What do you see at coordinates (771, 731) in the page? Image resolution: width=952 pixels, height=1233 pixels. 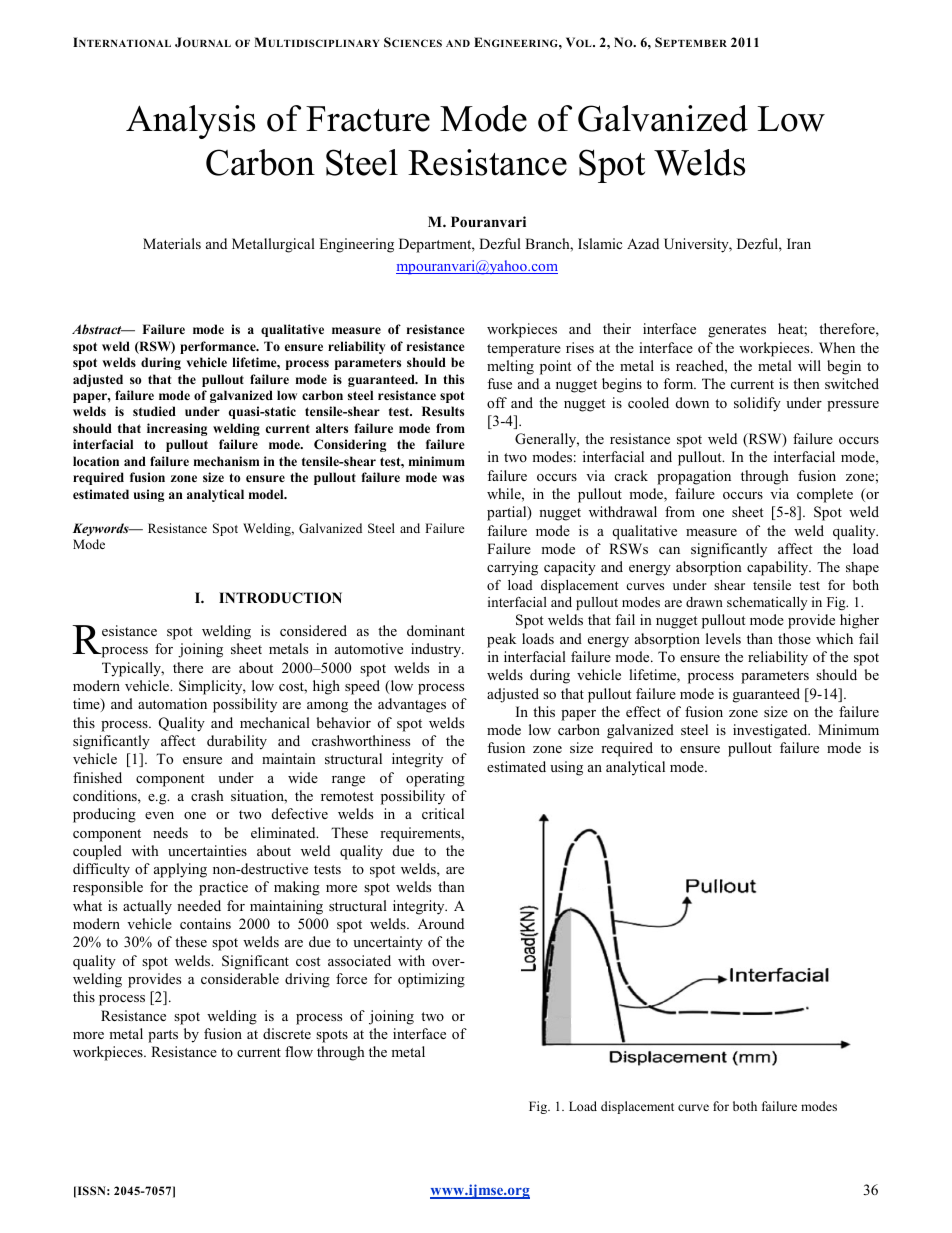 I see `investigated` at bounding box center [771, 731].
